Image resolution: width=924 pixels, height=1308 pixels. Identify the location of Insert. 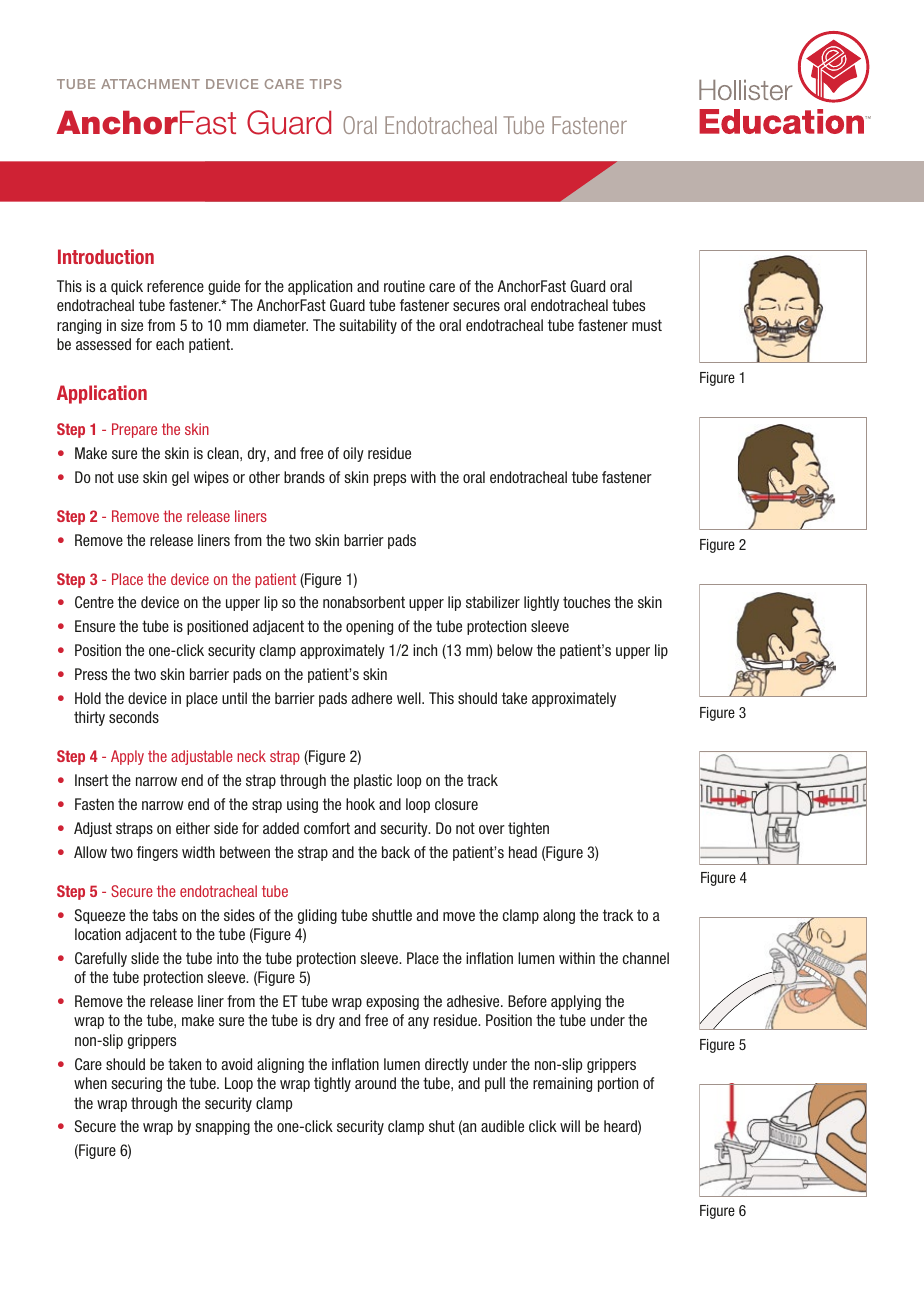
(91, 780).
